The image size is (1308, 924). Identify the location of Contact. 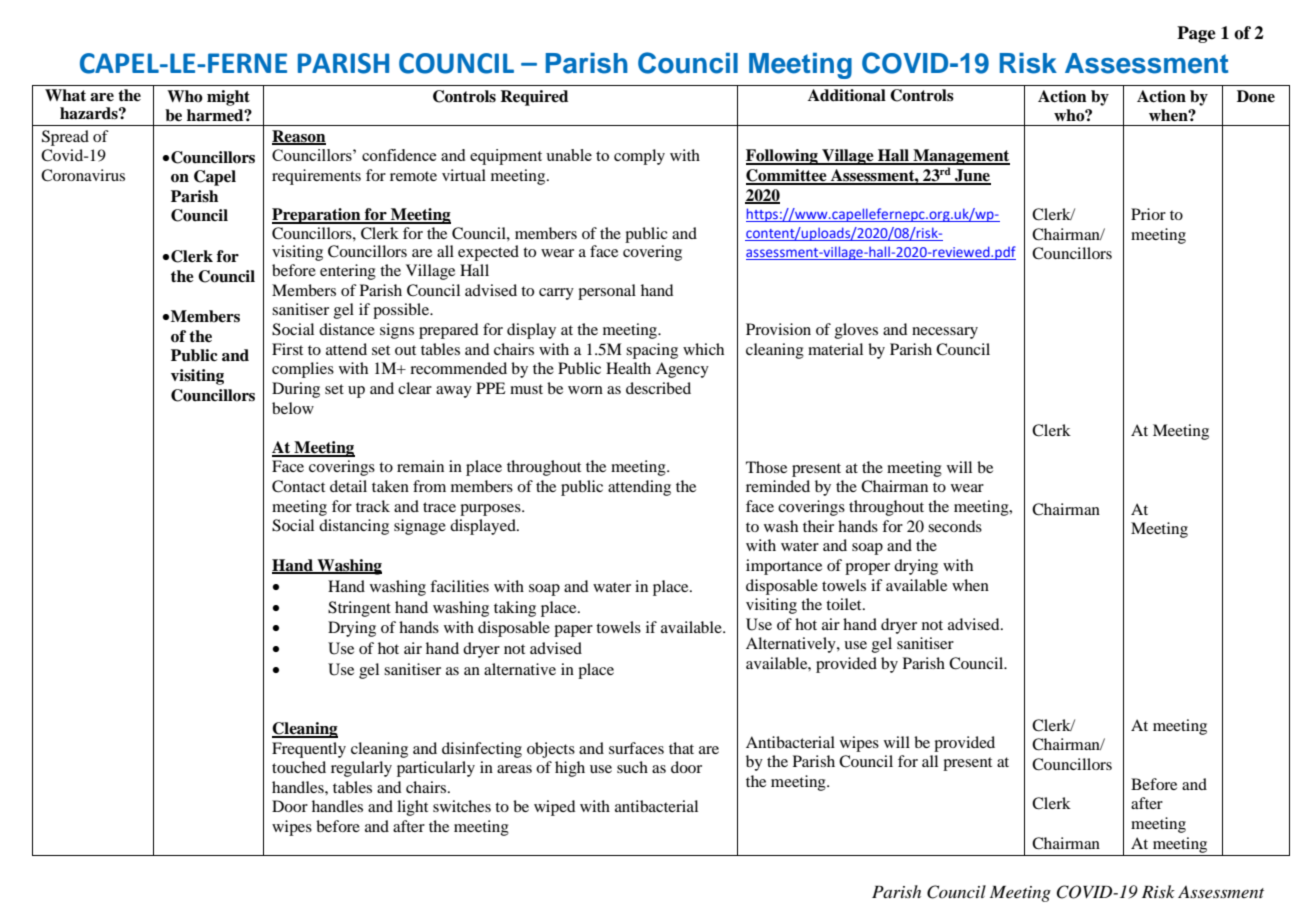
(298, 486).
